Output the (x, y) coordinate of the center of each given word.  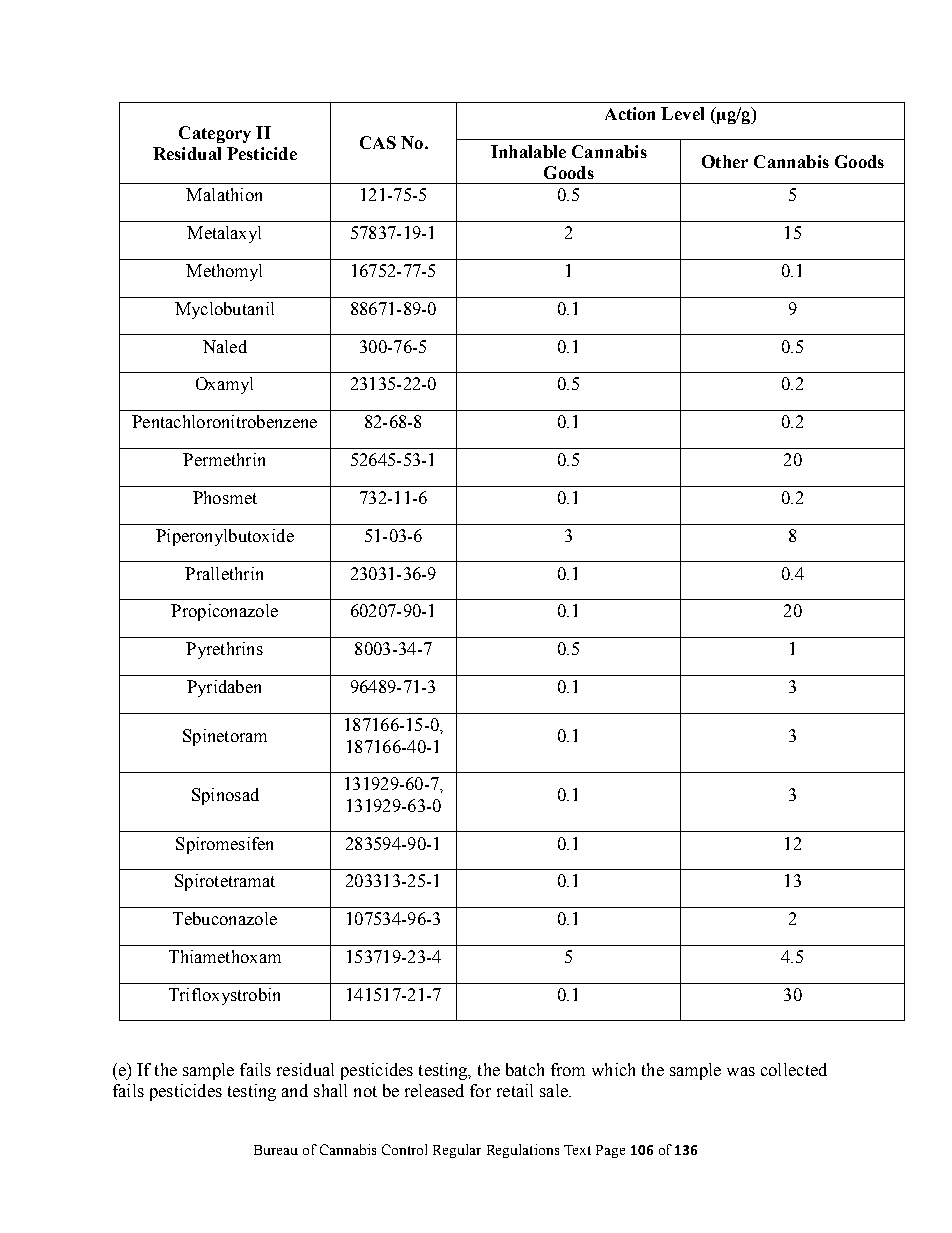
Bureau (276, 1150)
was (741, 1071)
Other (725, 161)
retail (515, 1090)
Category (215, 134)
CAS (378, 142)
